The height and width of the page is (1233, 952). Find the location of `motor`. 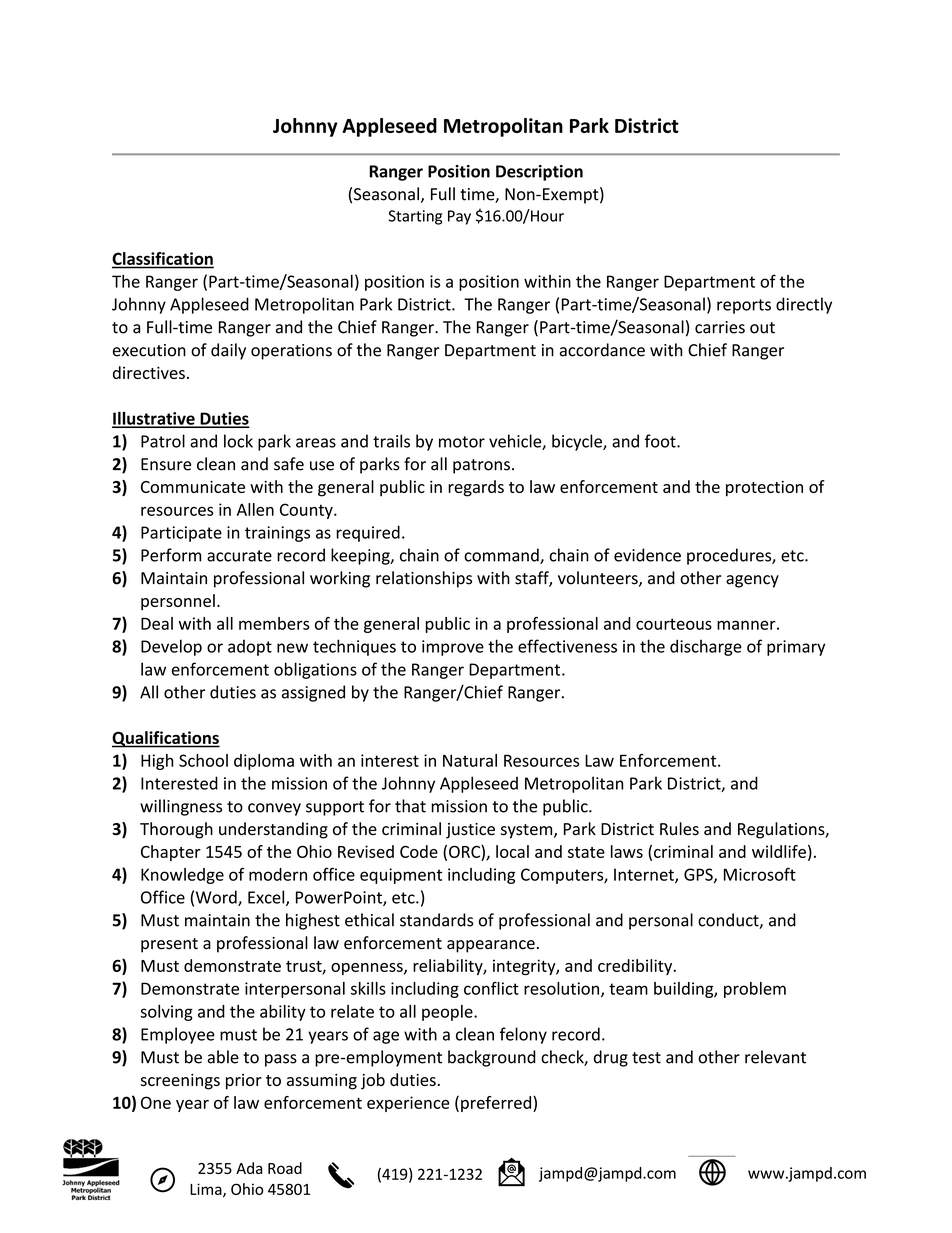

motor is located at coordinates (462, 442).
